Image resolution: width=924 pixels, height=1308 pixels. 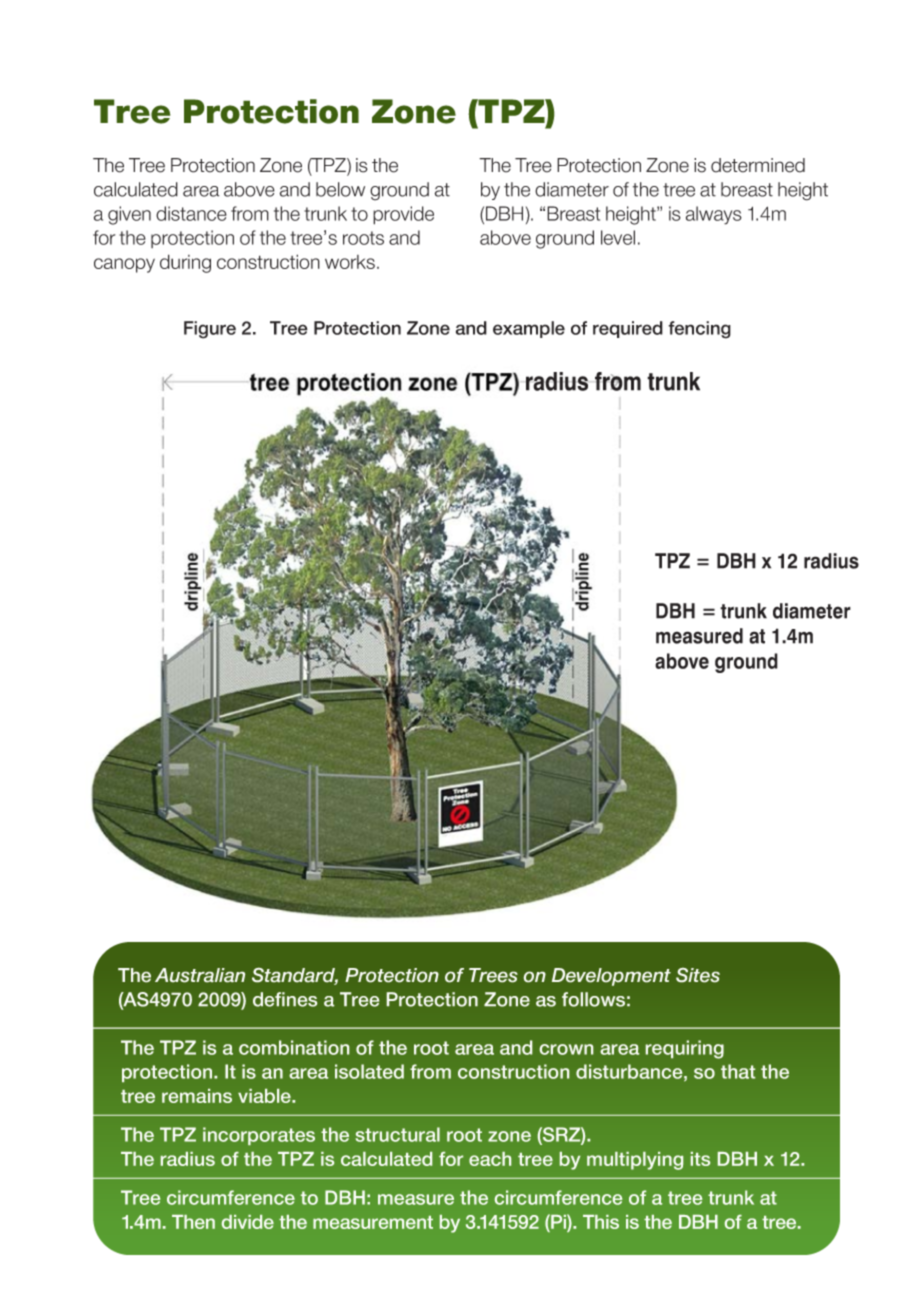 I want to click on Figure, so click(x=210, y=330).
